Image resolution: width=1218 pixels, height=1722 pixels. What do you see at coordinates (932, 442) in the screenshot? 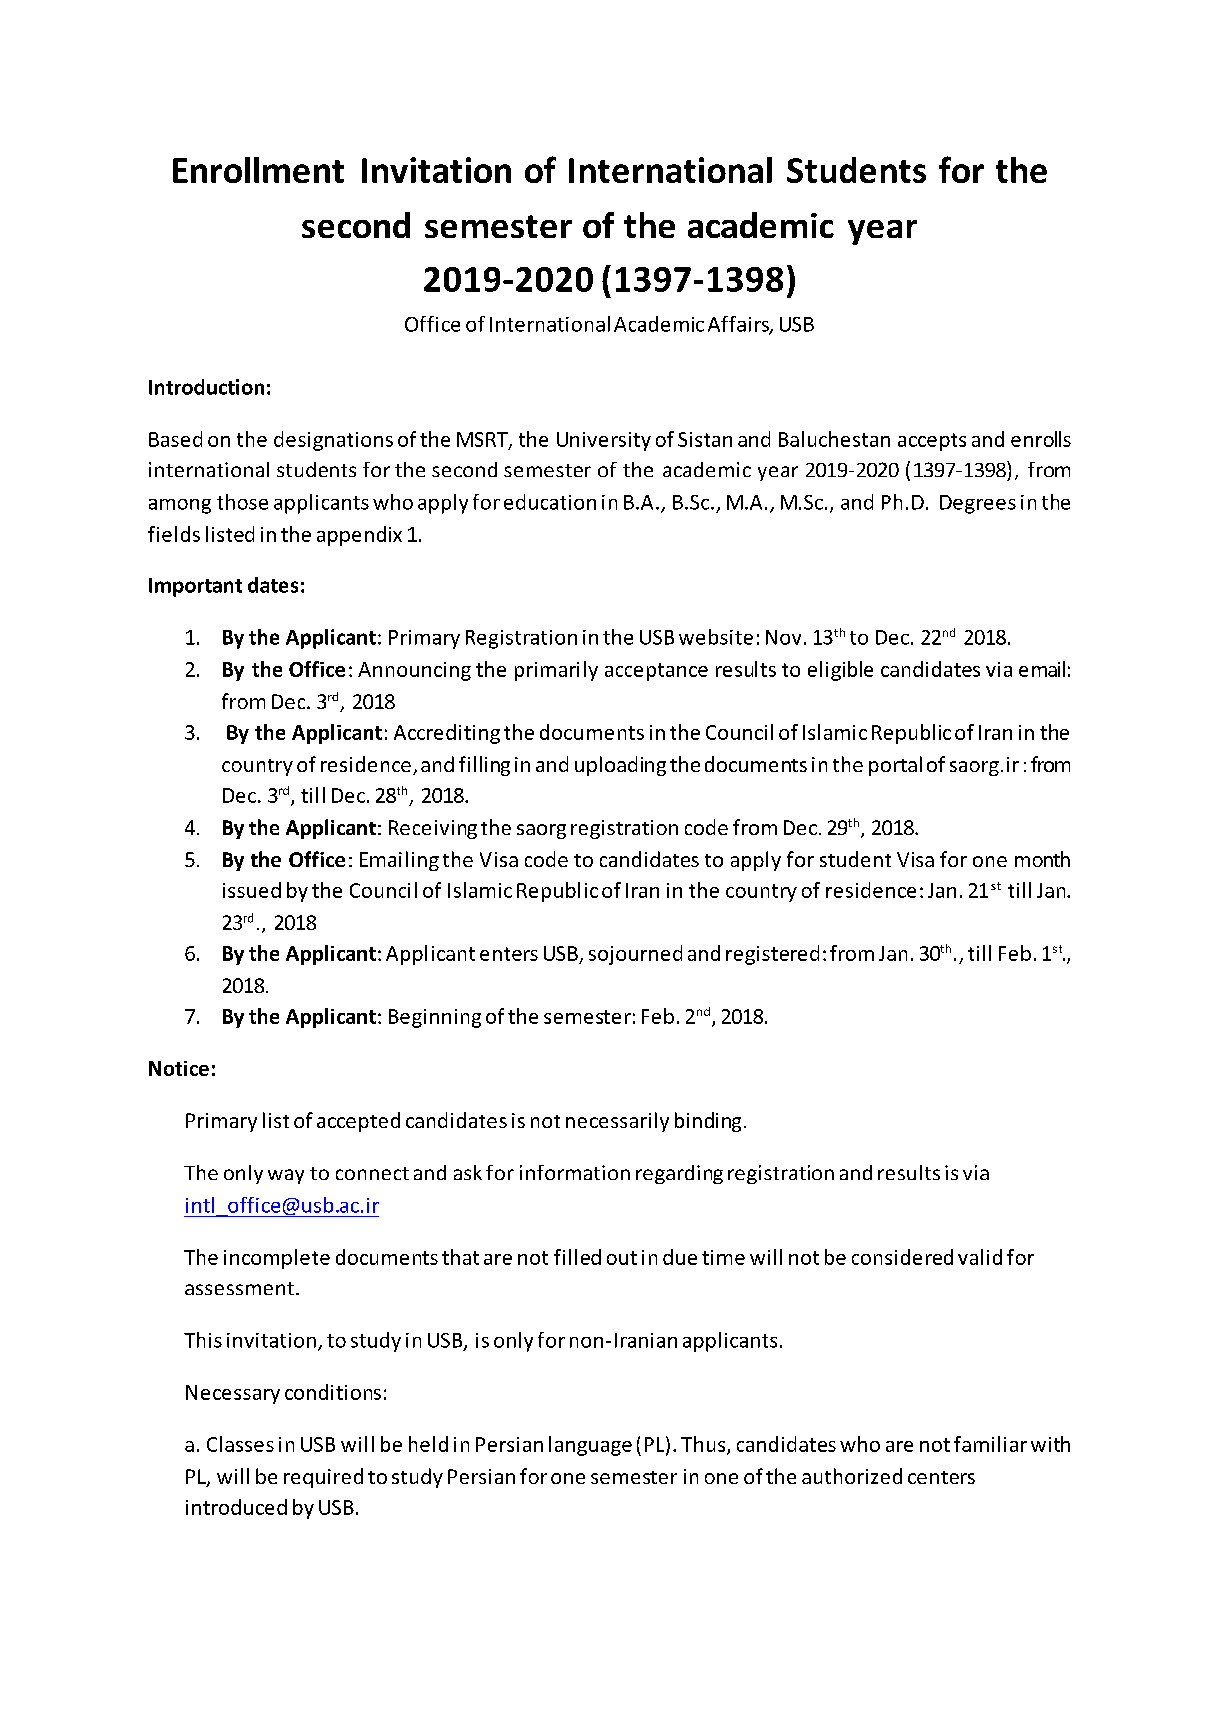
I see `accepts` at bounding box center [932, 442].
